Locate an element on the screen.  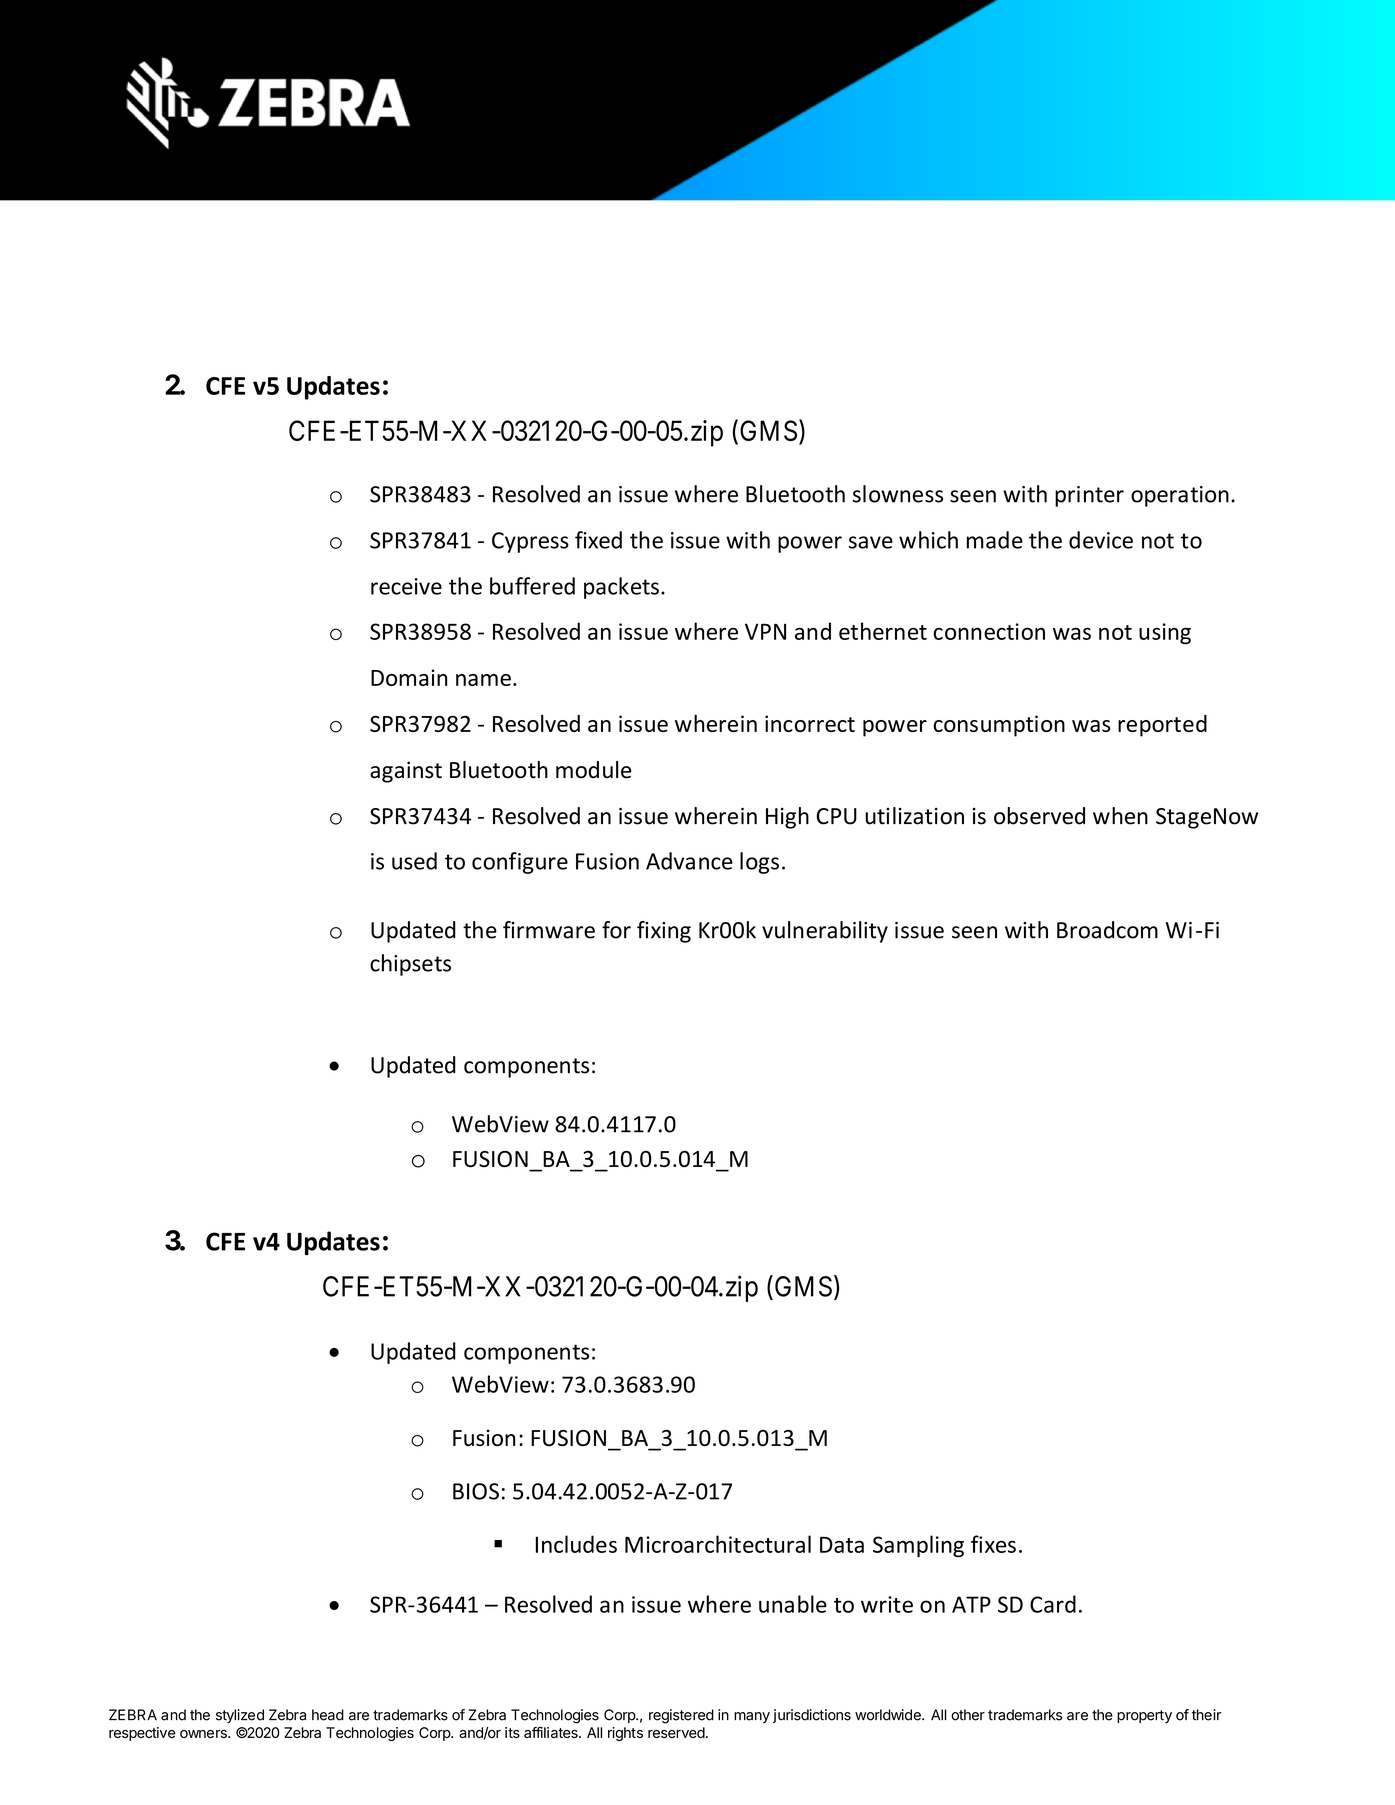
fixing is located at coordinates (664, 932).
